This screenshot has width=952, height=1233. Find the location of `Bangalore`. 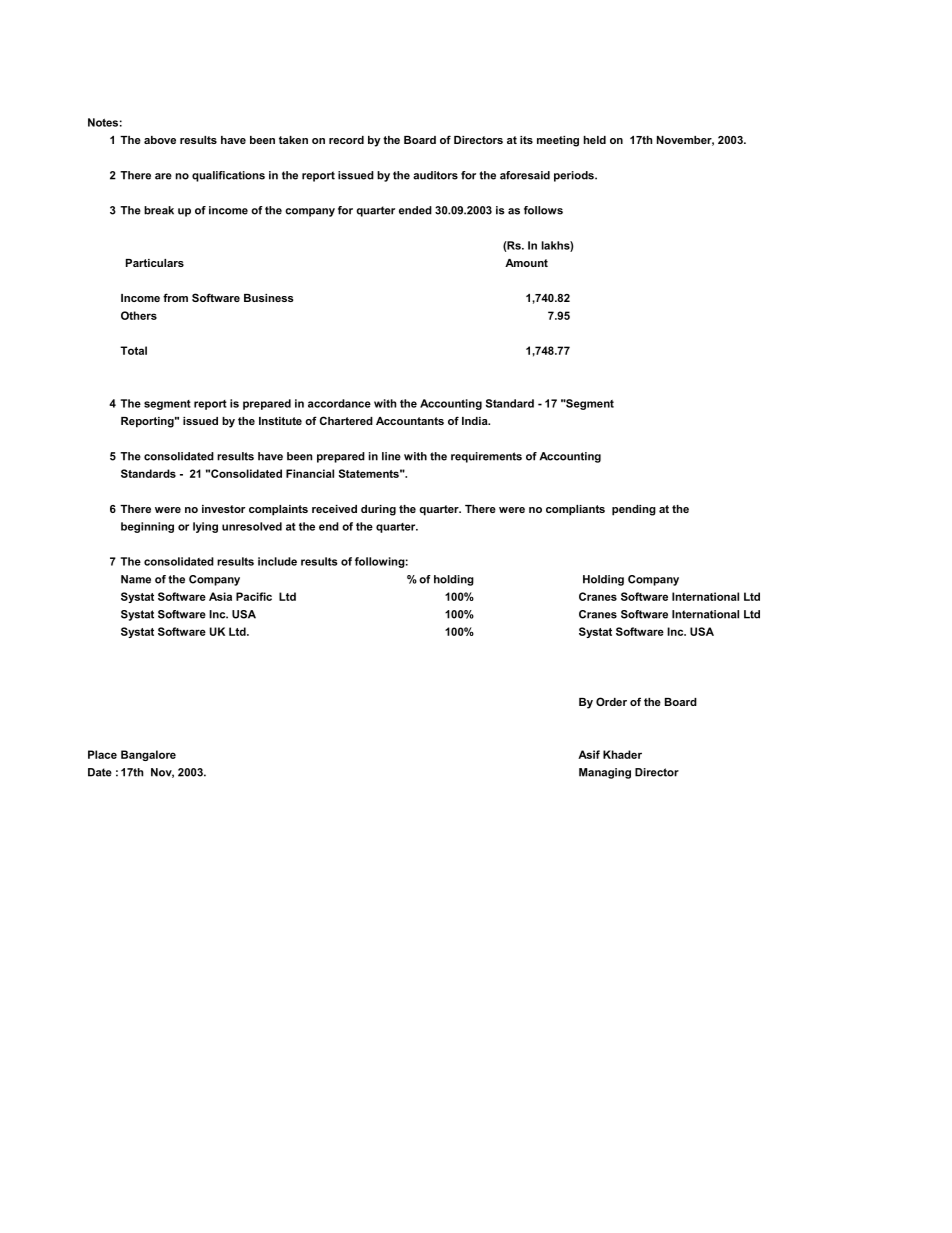

Bangalore is located at coordinates (148, 755).
